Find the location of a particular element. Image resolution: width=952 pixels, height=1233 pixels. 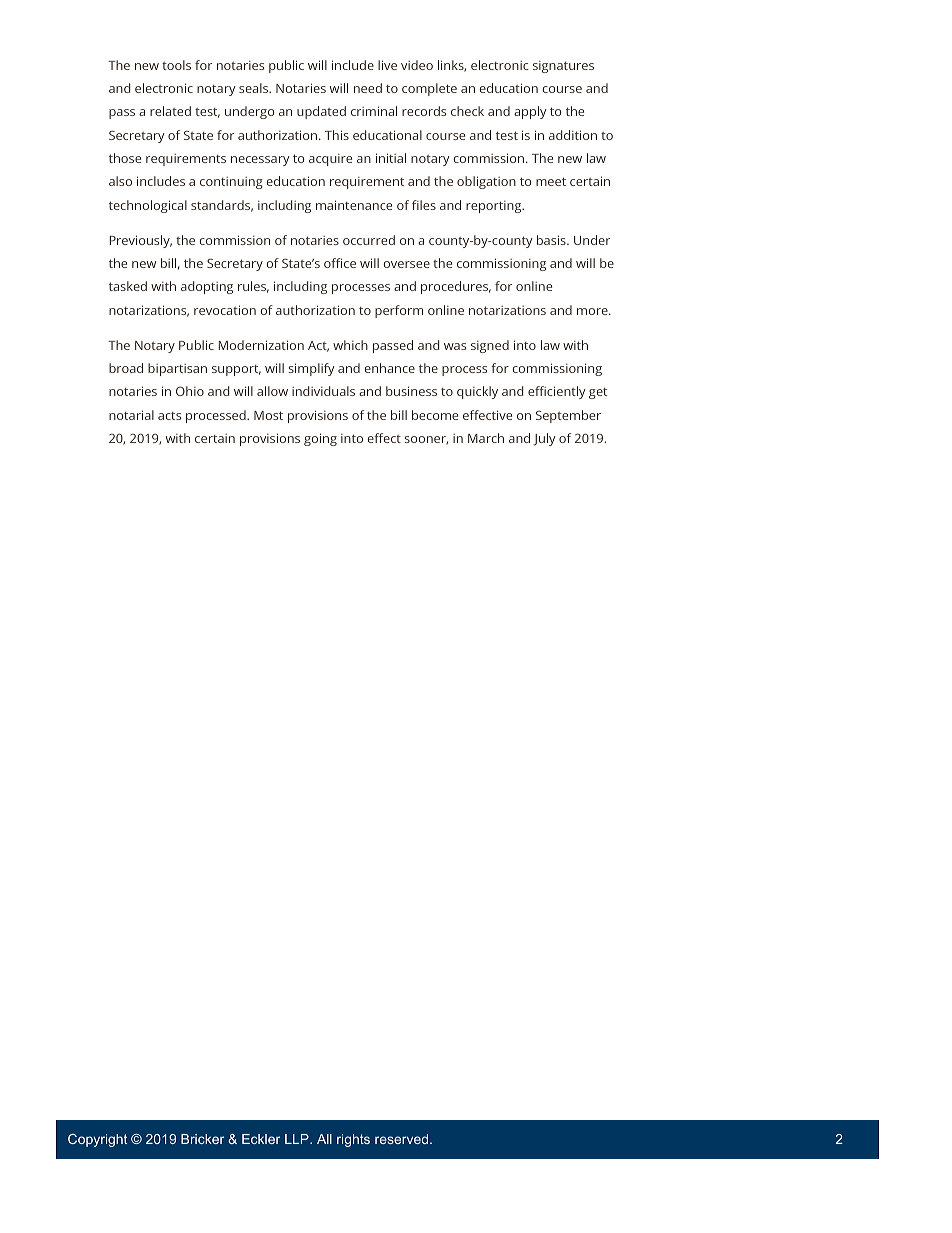

March is located at coordinates (486, 438).
